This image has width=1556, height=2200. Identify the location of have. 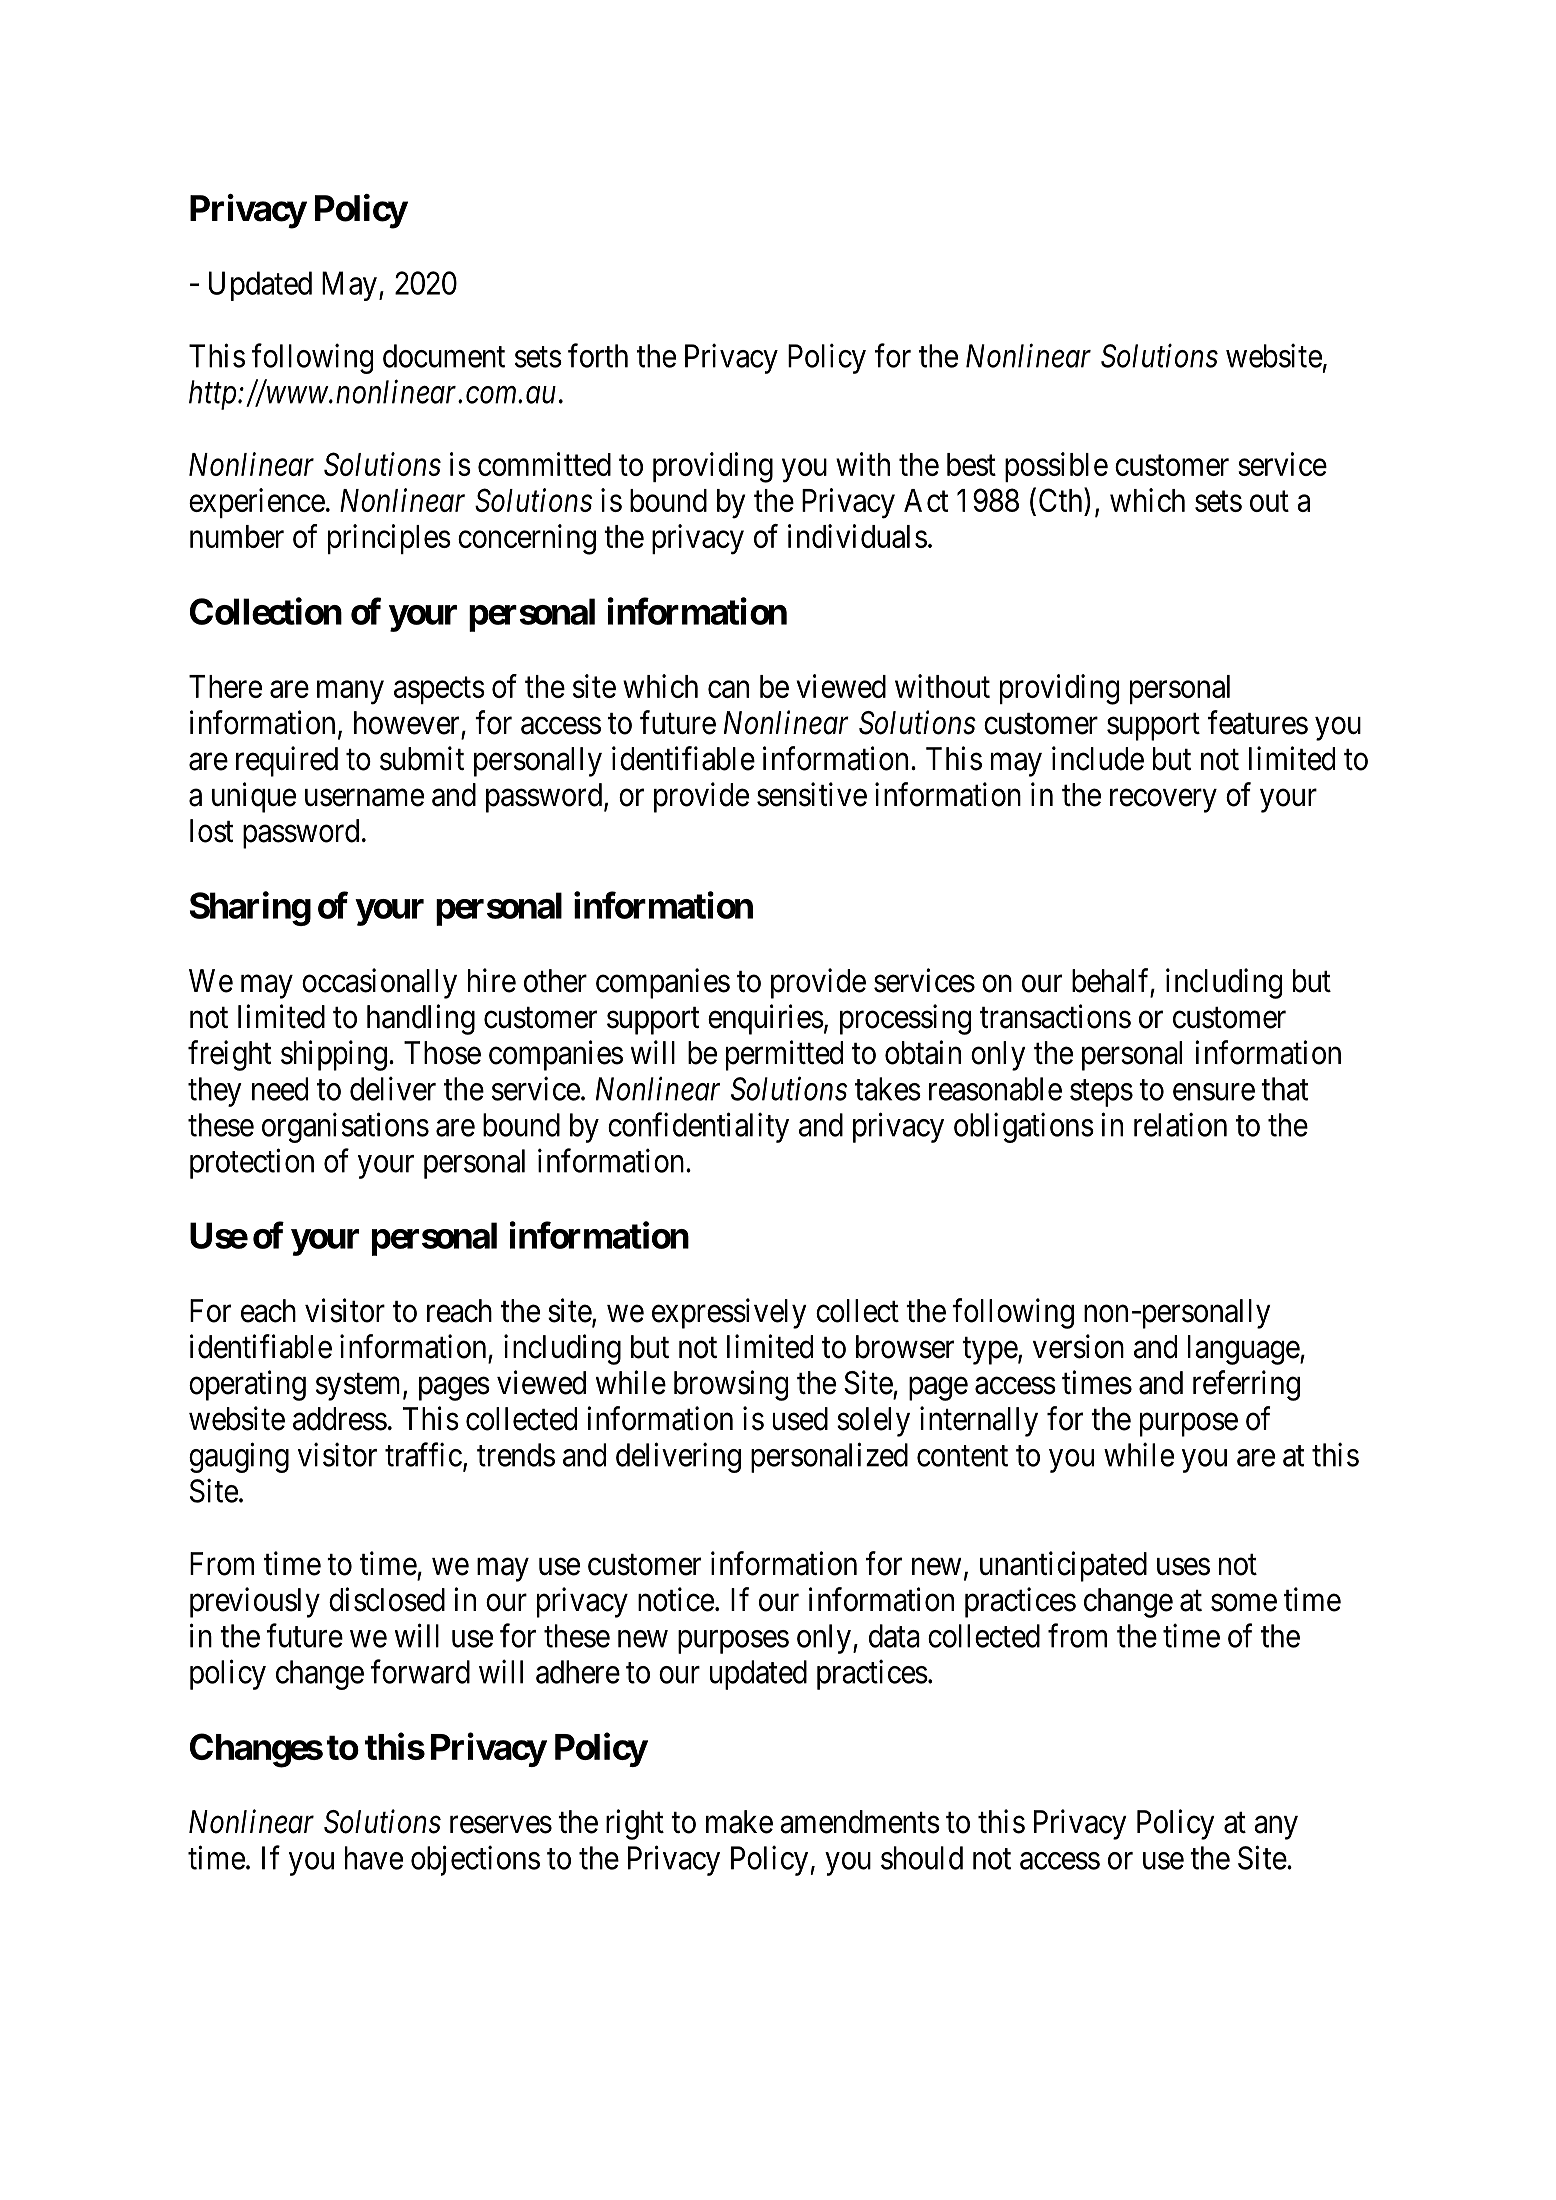
(374, 1858).
